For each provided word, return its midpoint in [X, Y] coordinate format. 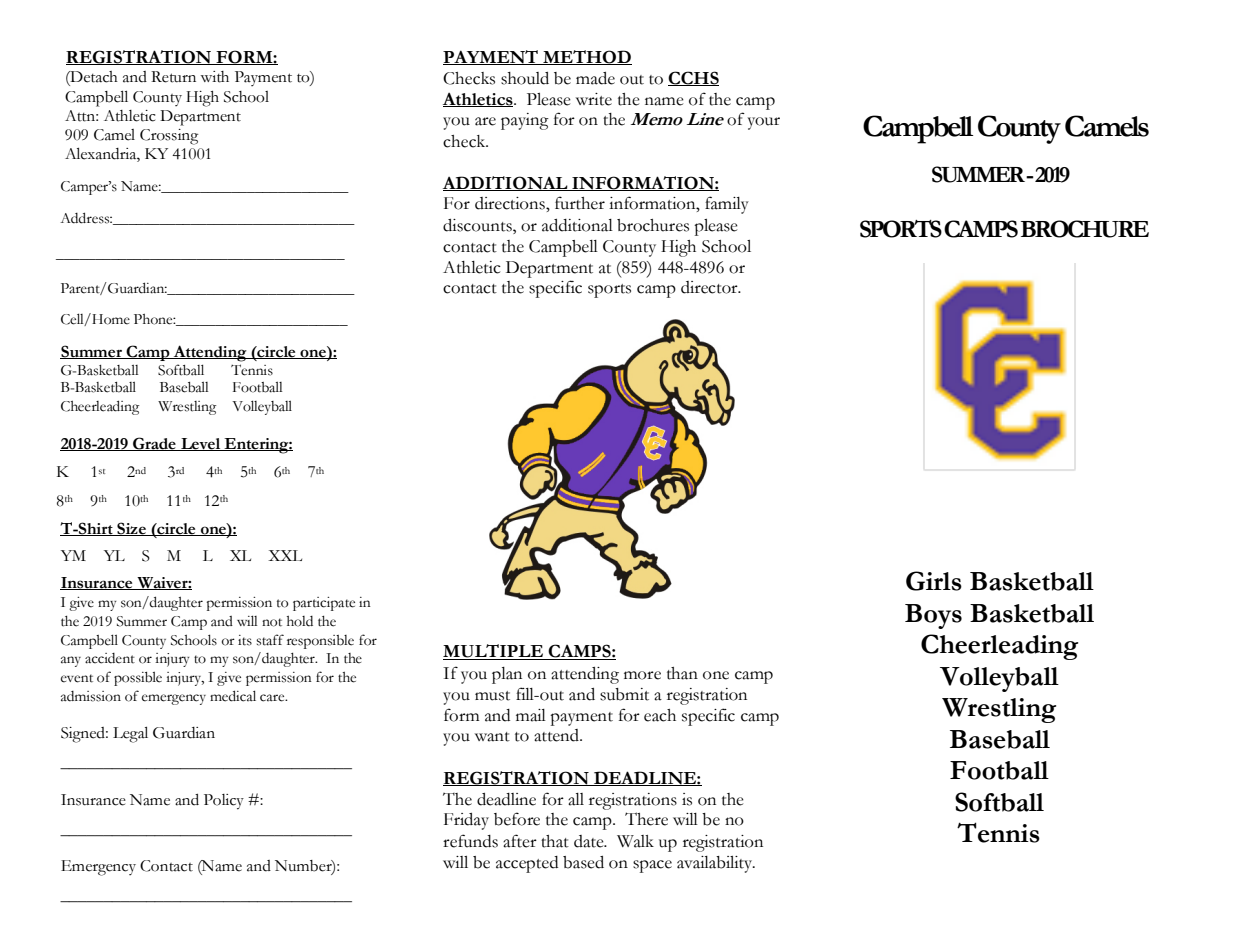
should [525, 78]
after [520, 841]
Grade [154, 444]
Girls [934, 581]
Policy [224, 802]
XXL [285, 555]
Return [173, 77]
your [764, 123]
